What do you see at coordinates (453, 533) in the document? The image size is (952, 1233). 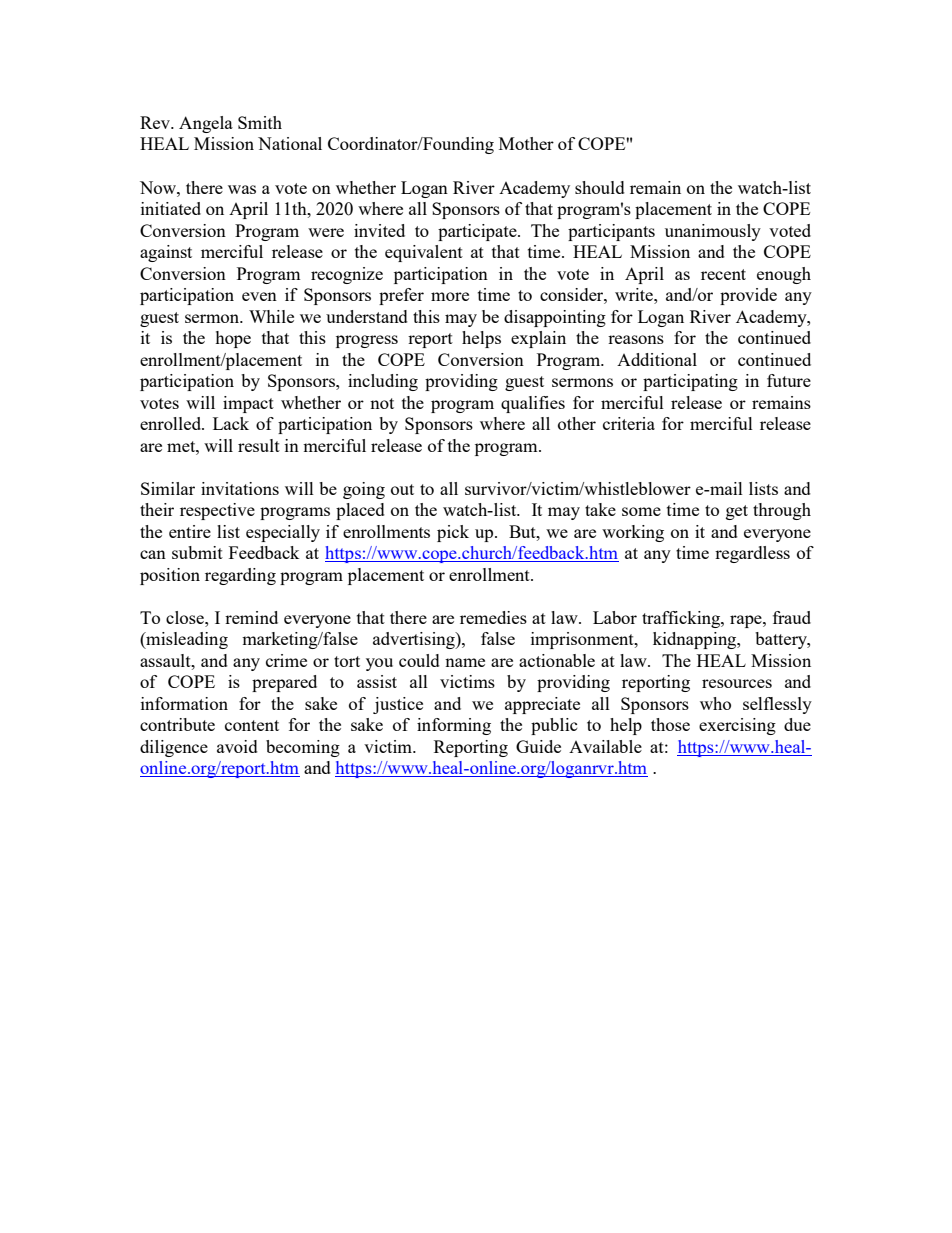 I see `pick` at bounding box center [453, 533].
